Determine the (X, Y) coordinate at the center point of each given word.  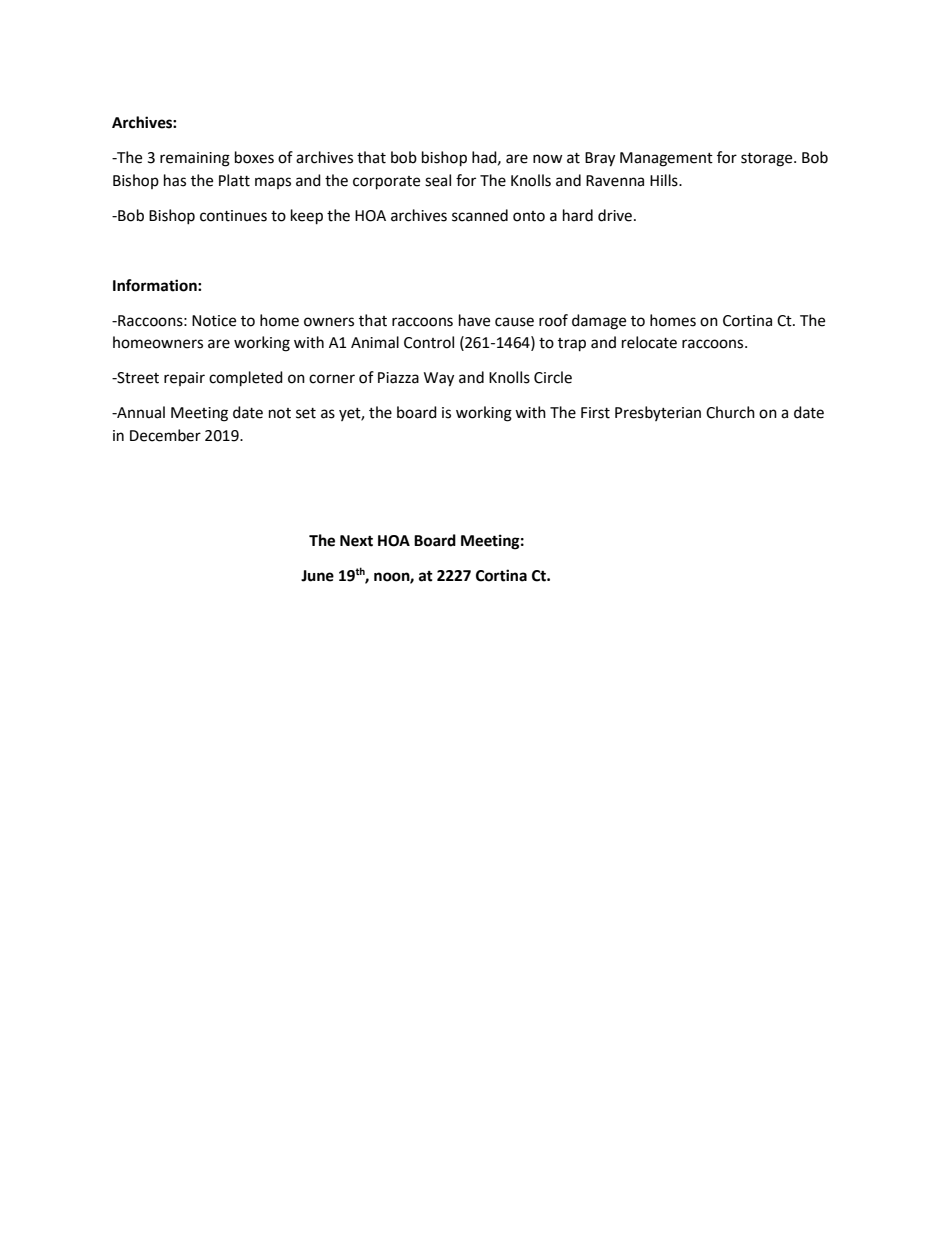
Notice (214, 321)
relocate (649, 342)
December (165, 435)
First (595, 413)
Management (666, 159)
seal (438, 180)
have (474, 320)
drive (615, 215)
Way (439, 379)
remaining (195, 159)
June (317, 576)
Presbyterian (658, 413)
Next (356, 541)
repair (184, 379)
